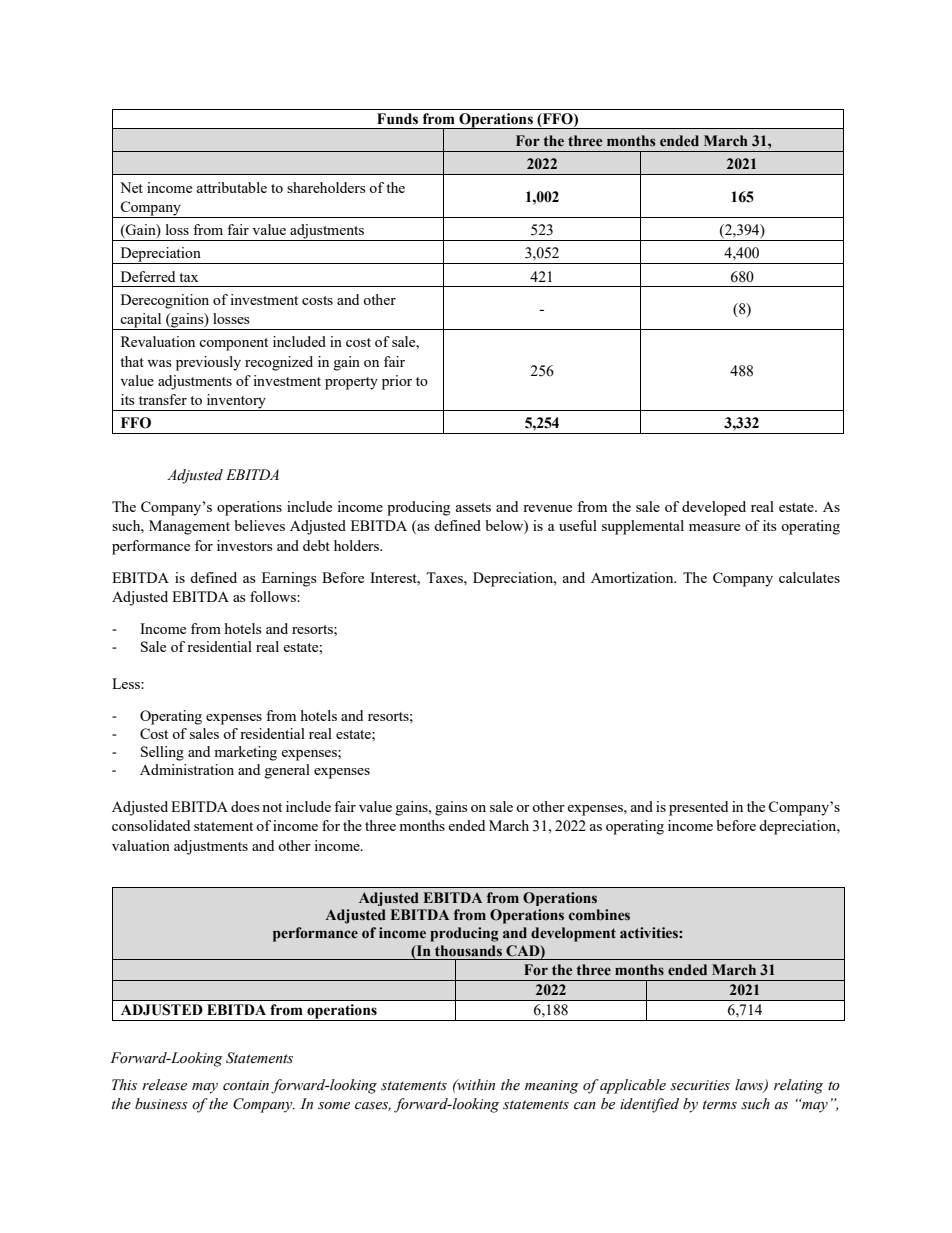 This screenshot has width=952, height=1233. What do you see at coordinates (473, 507) in the screenshot?
I see `assets` at bounding box center [473, 507].
